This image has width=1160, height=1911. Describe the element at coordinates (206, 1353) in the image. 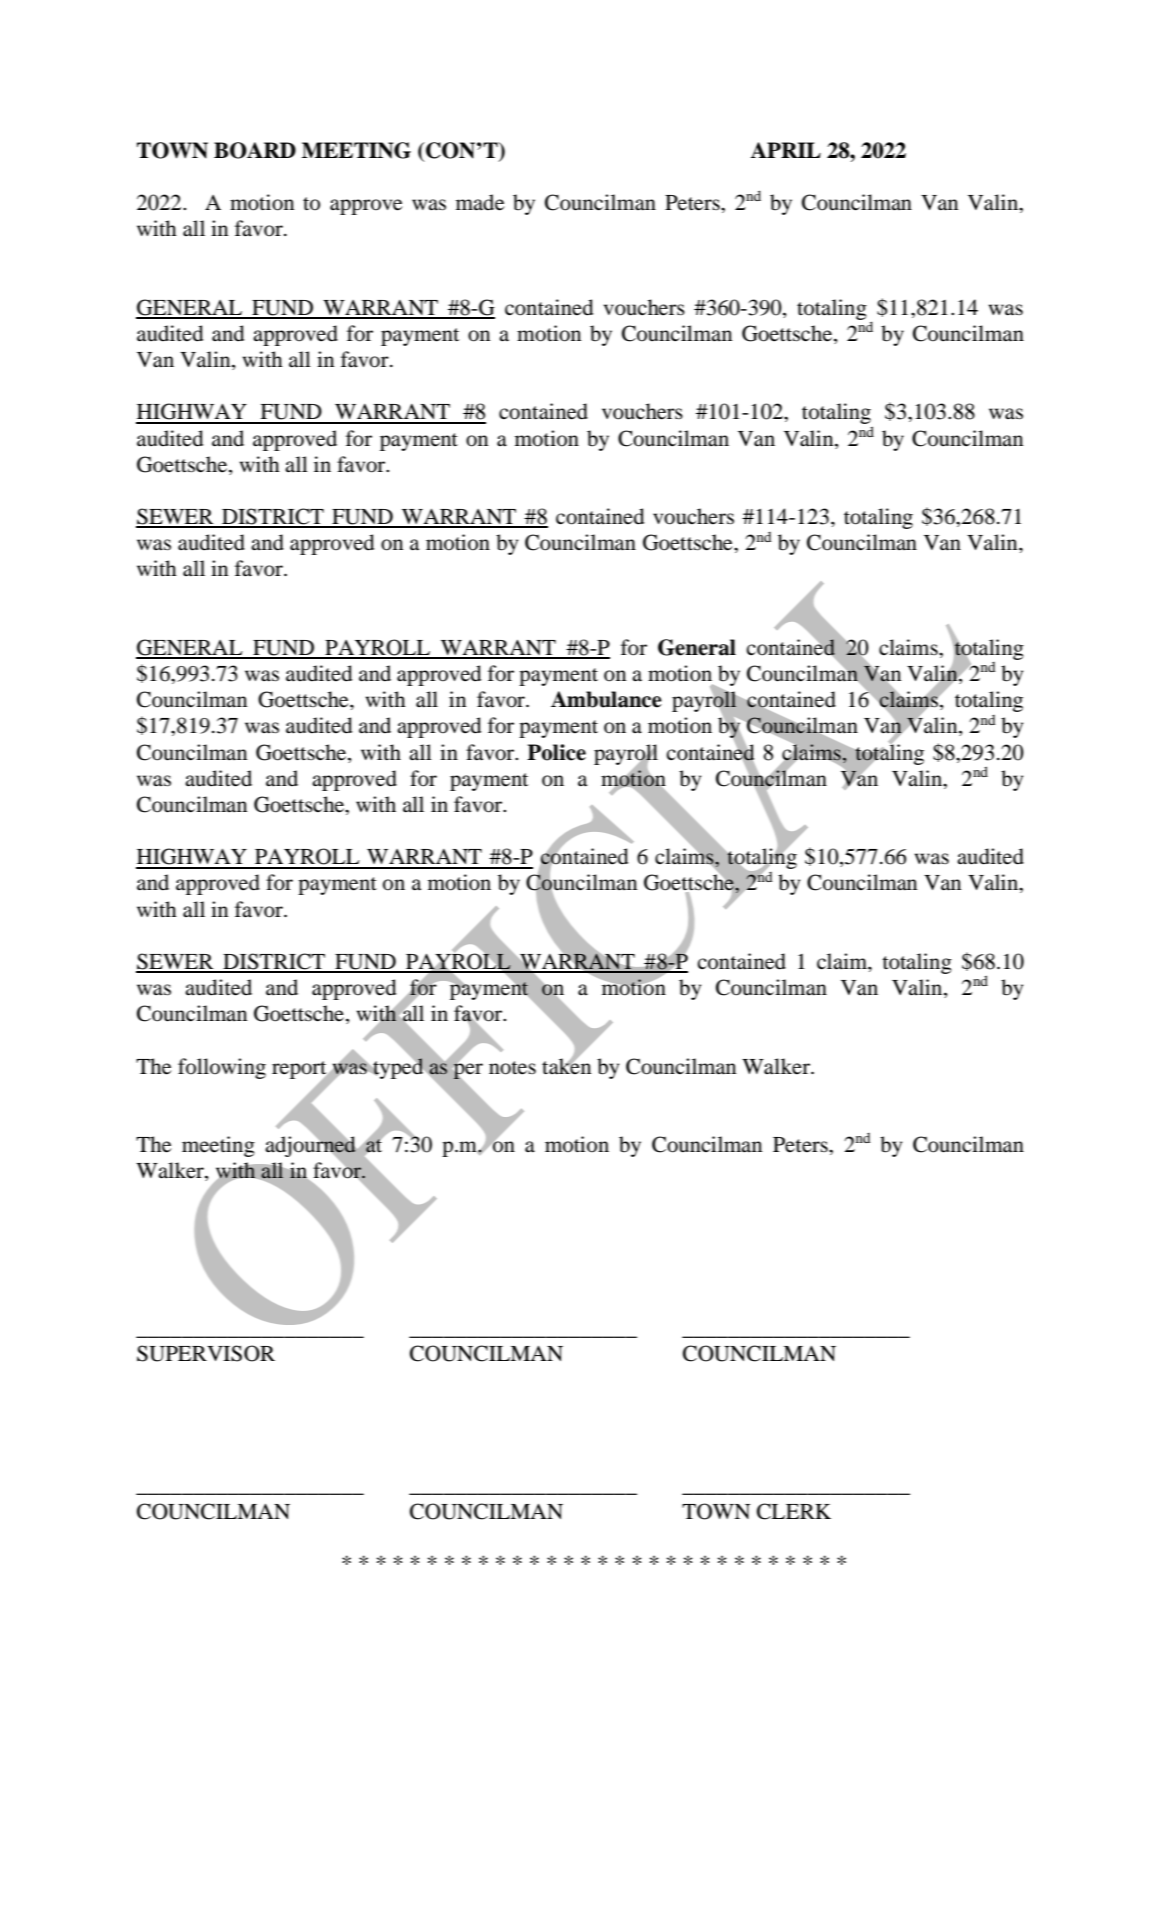

I see `SUPERVISOR` at that location.
